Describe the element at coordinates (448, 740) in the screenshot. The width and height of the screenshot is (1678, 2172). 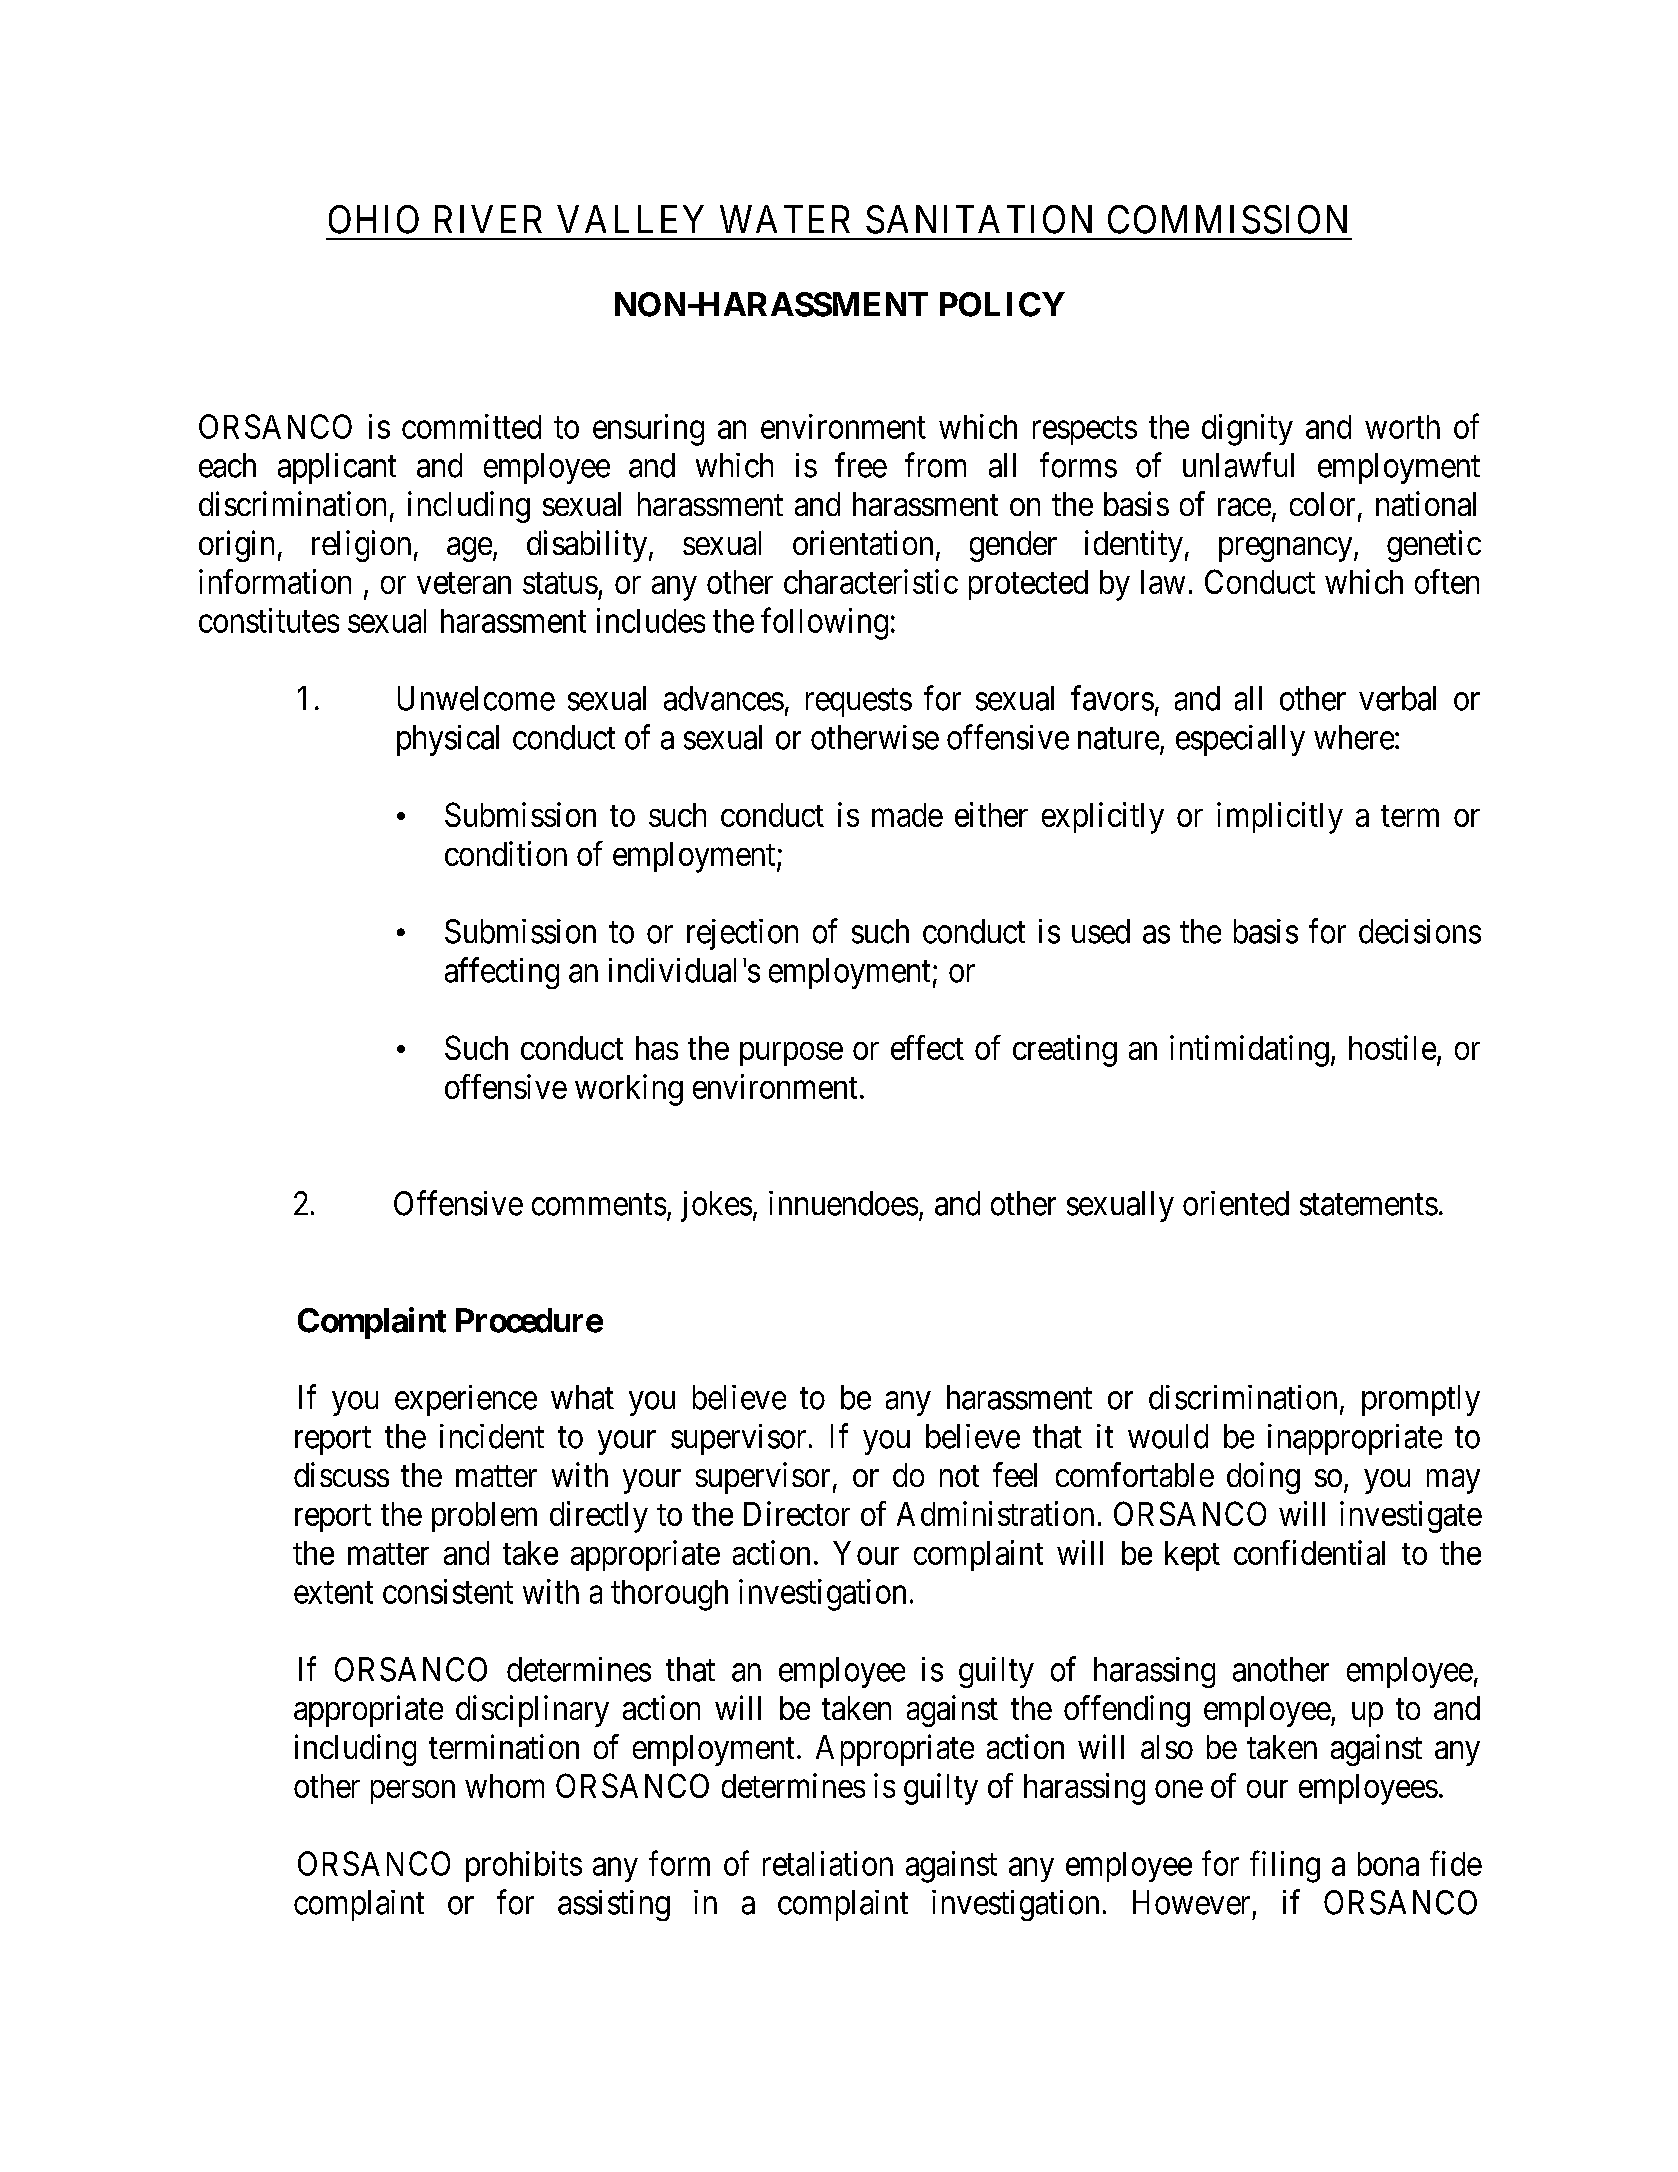
I see `physical` at that location.
